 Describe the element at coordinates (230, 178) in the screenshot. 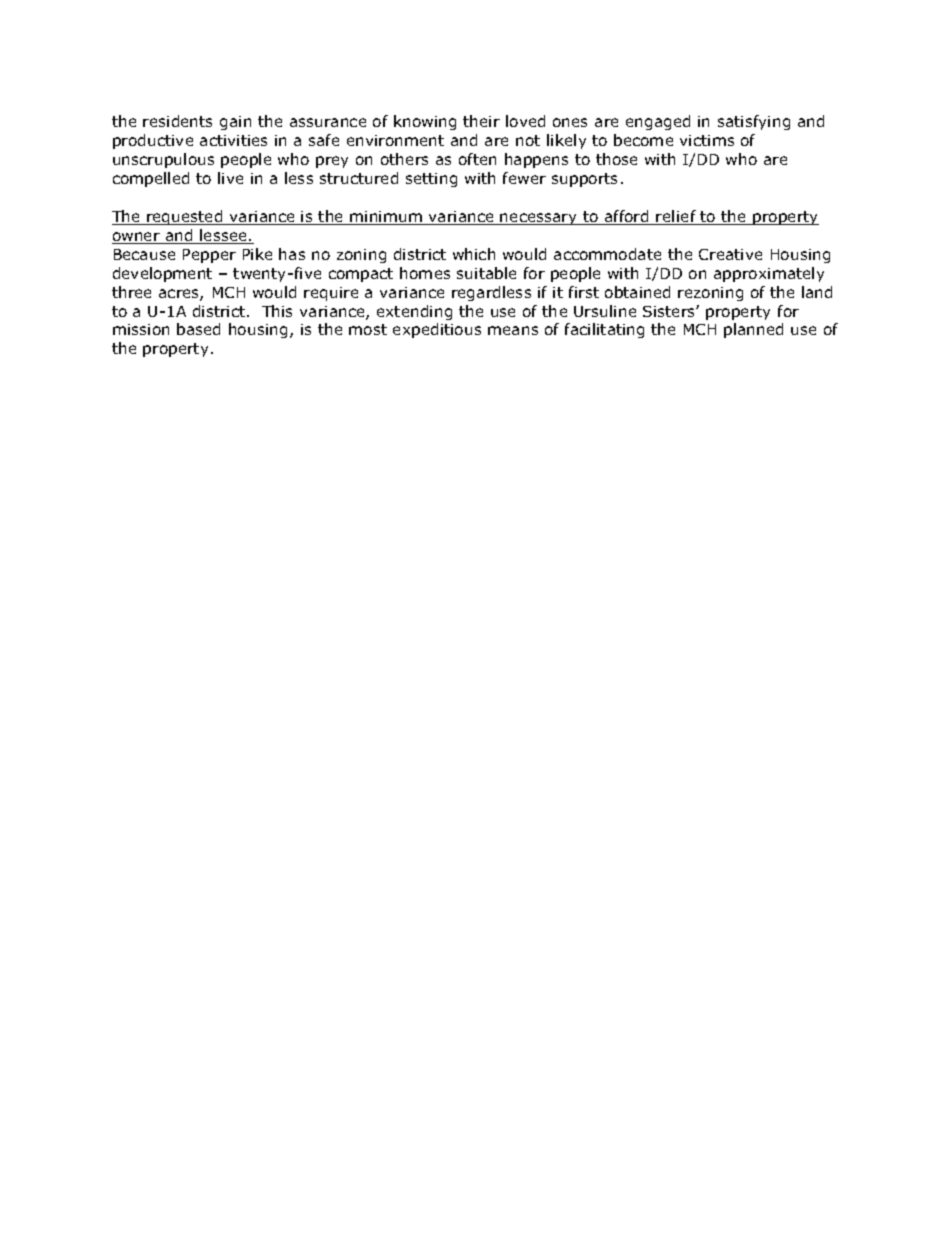

I see `live` at that location.
